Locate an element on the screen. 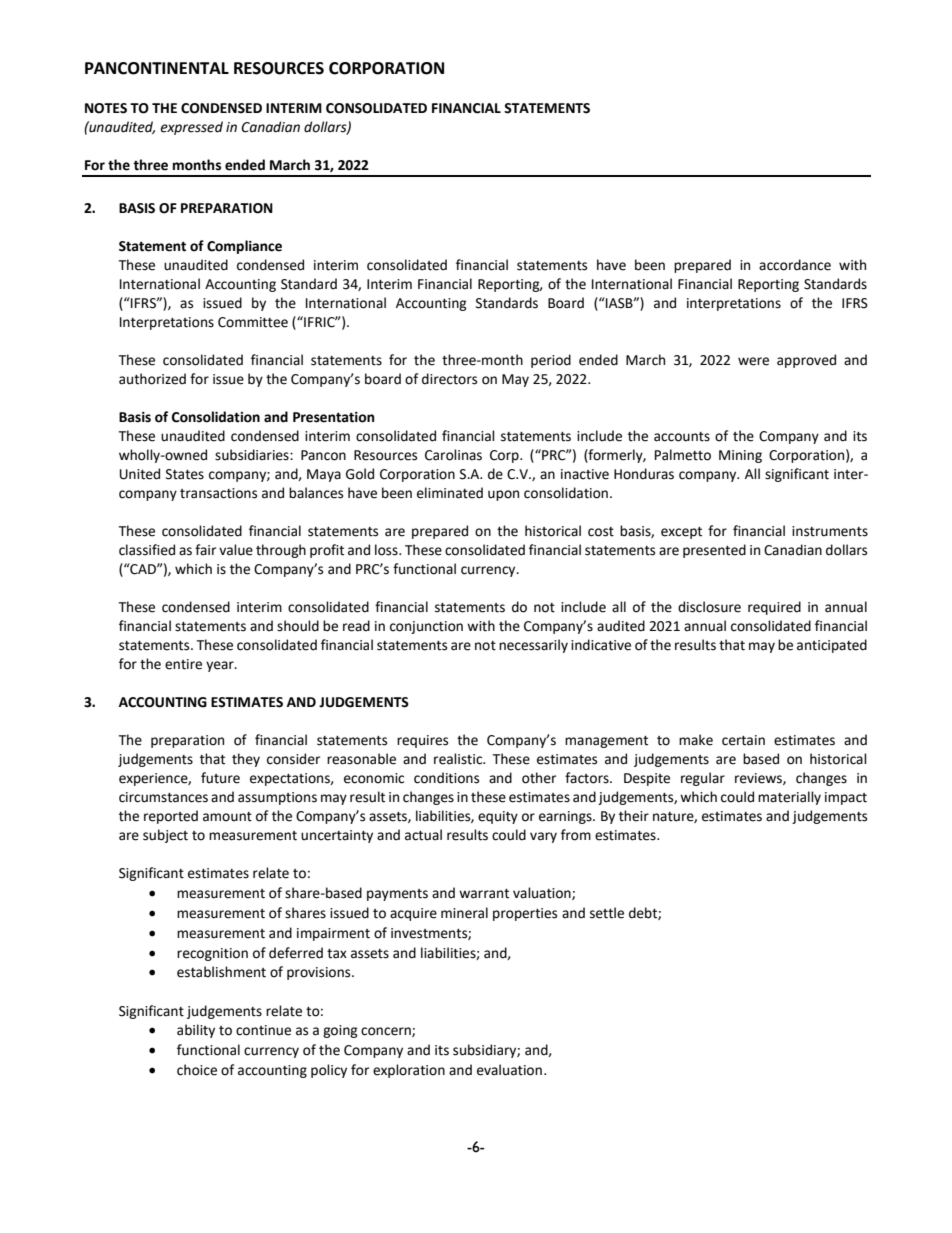  fair is located at coordinates (205, 550).
